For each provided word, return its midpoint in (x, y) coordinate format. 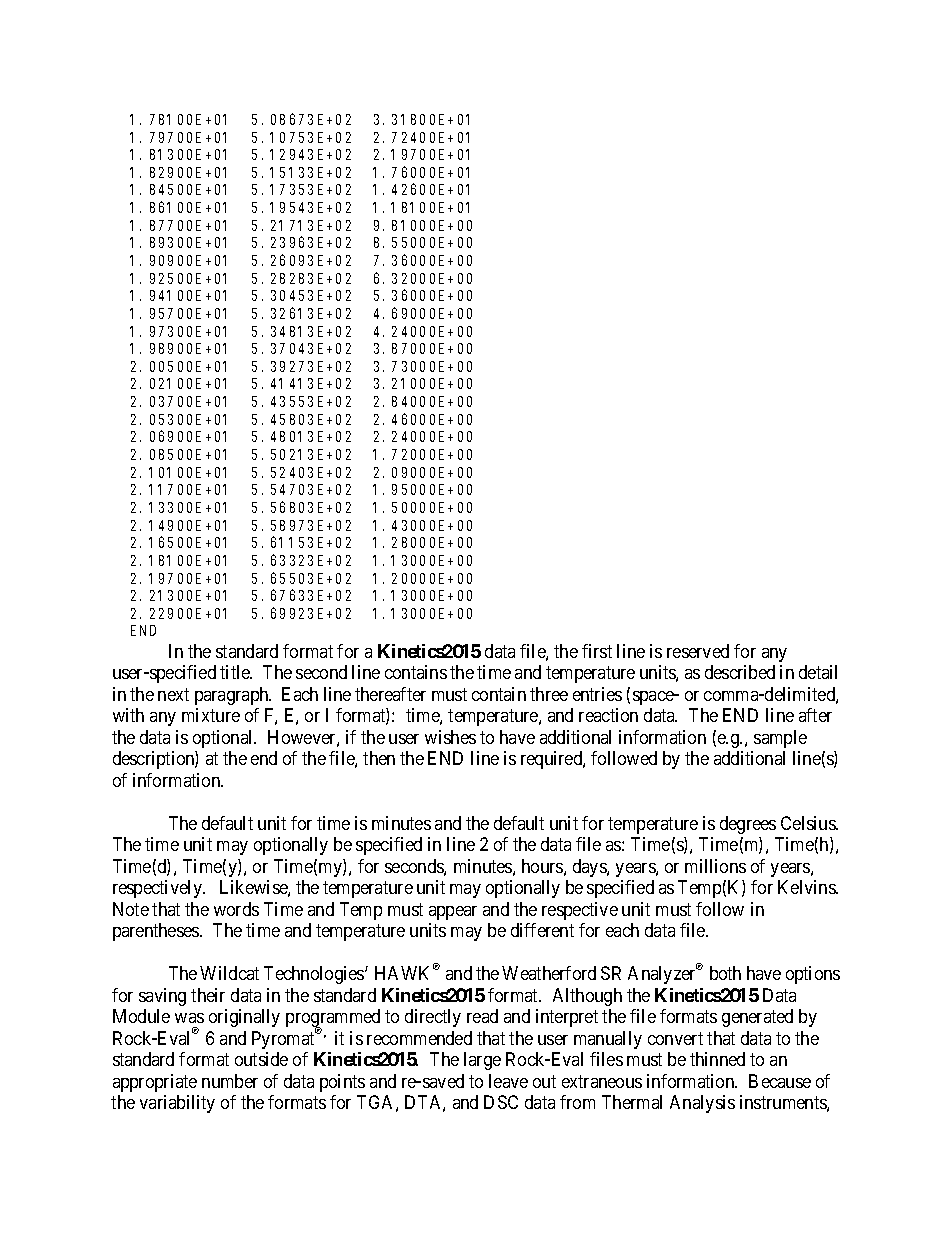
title (236, 672)
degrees (748, 825)
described (740, 672)
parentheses (157, 932)
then (379, 758)
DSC (501, 1102)
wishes (450, 737)
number (230, 1081)
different (542, 930)
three (549, 694)
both (725, 973)
